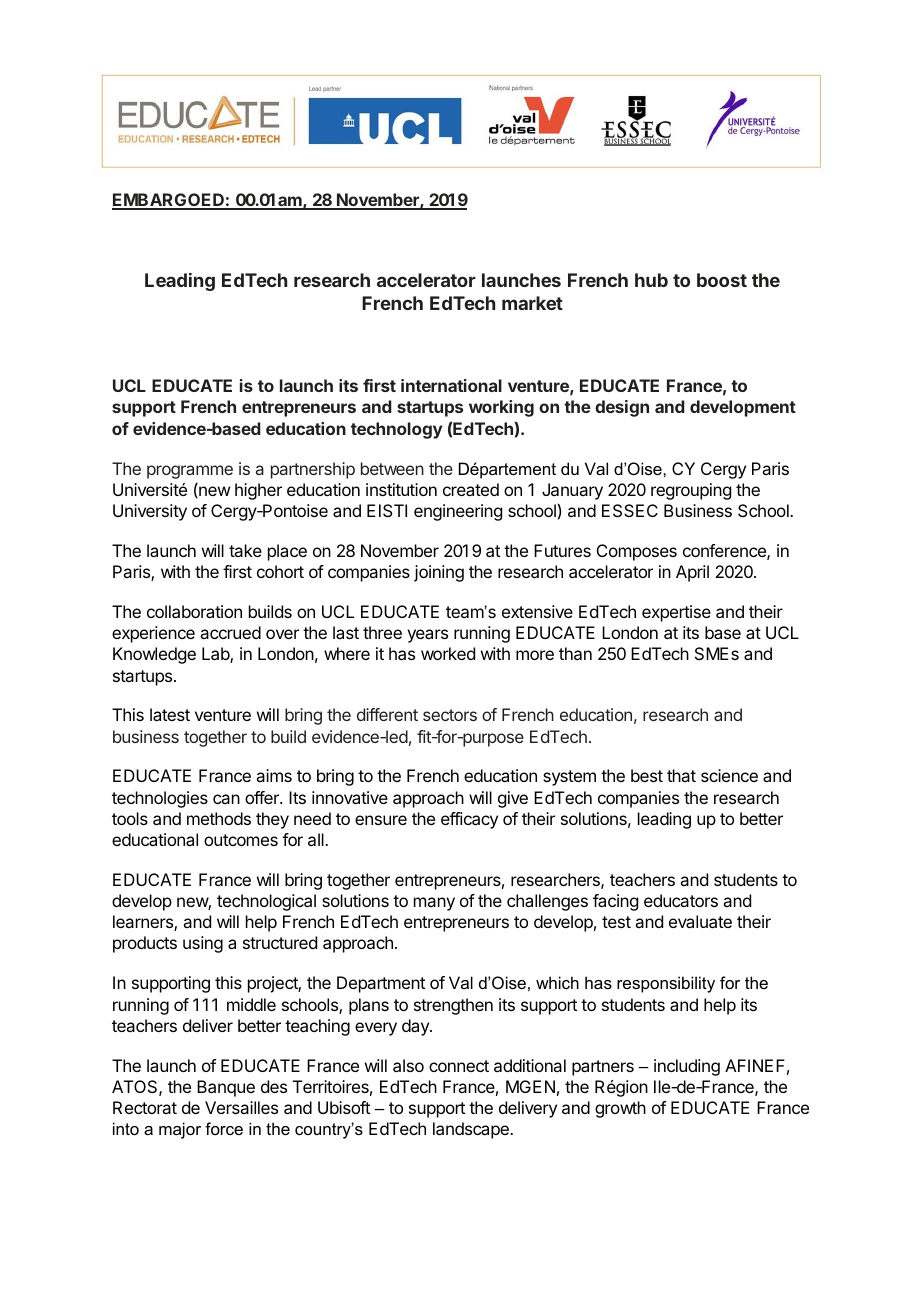 The image size is (924, 1308). Describe the element at coordinates (245, 550) in the screenshot. I see `take` at that location.
